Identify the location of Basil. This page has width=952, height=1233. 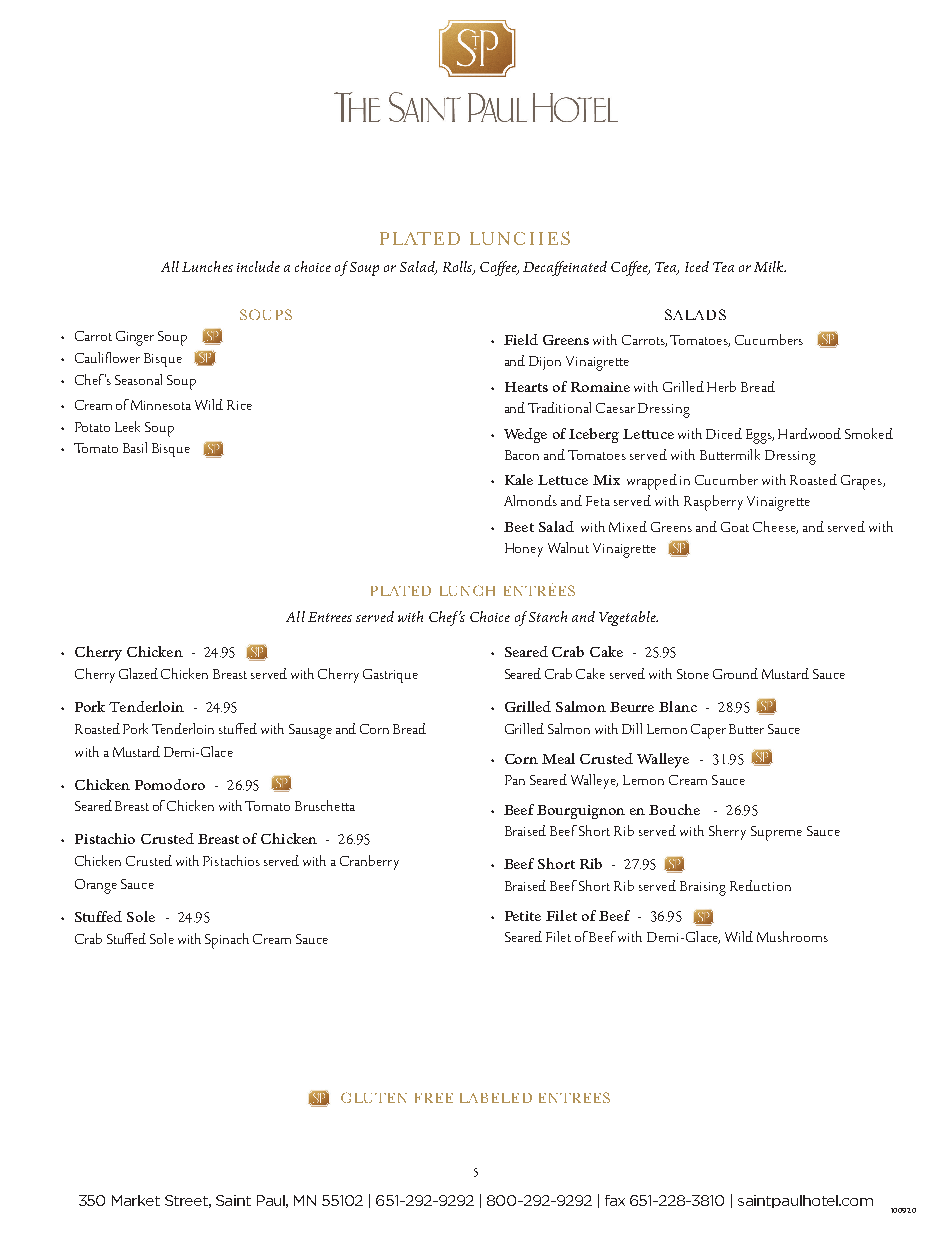
(135, 447).
